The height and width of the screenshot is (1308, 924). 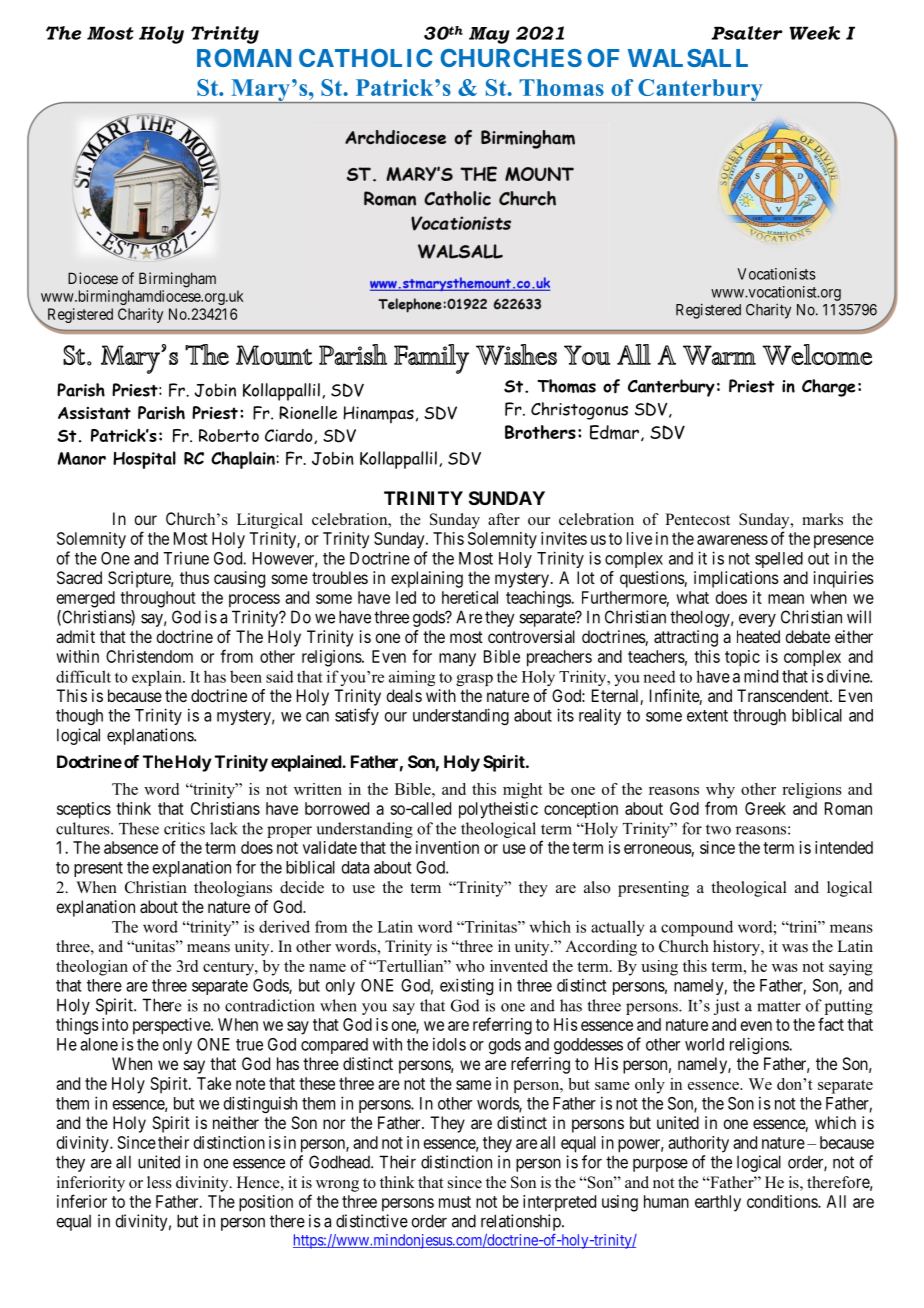 I want to click on Week, so click(x=814, y=33).
